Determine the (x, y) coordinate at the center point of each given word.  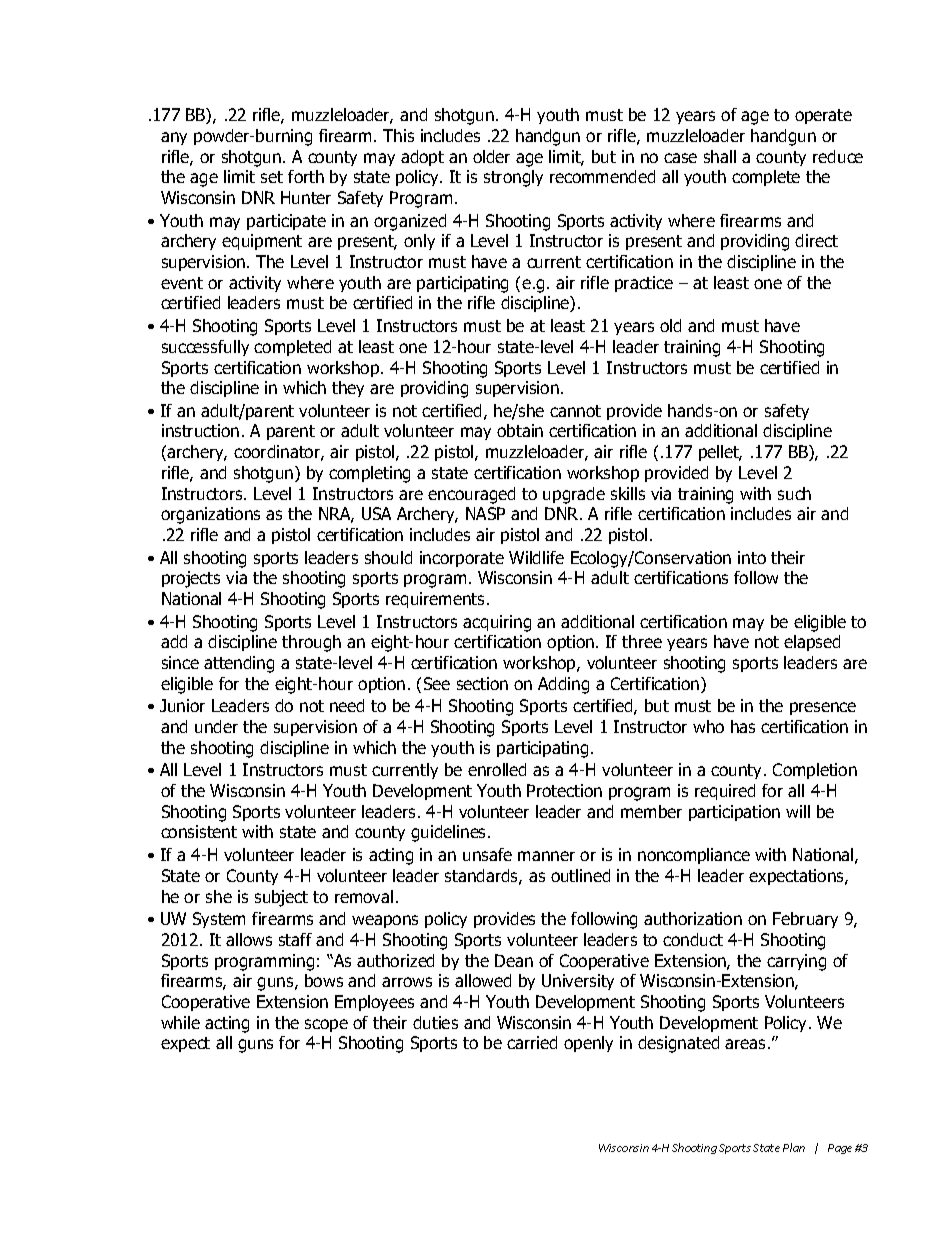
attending (239, 664)
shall (720, 156)
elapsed (812, 643)
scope (326, 1025)
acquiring (497, 623)
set (272, 177)
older (491, 156)
